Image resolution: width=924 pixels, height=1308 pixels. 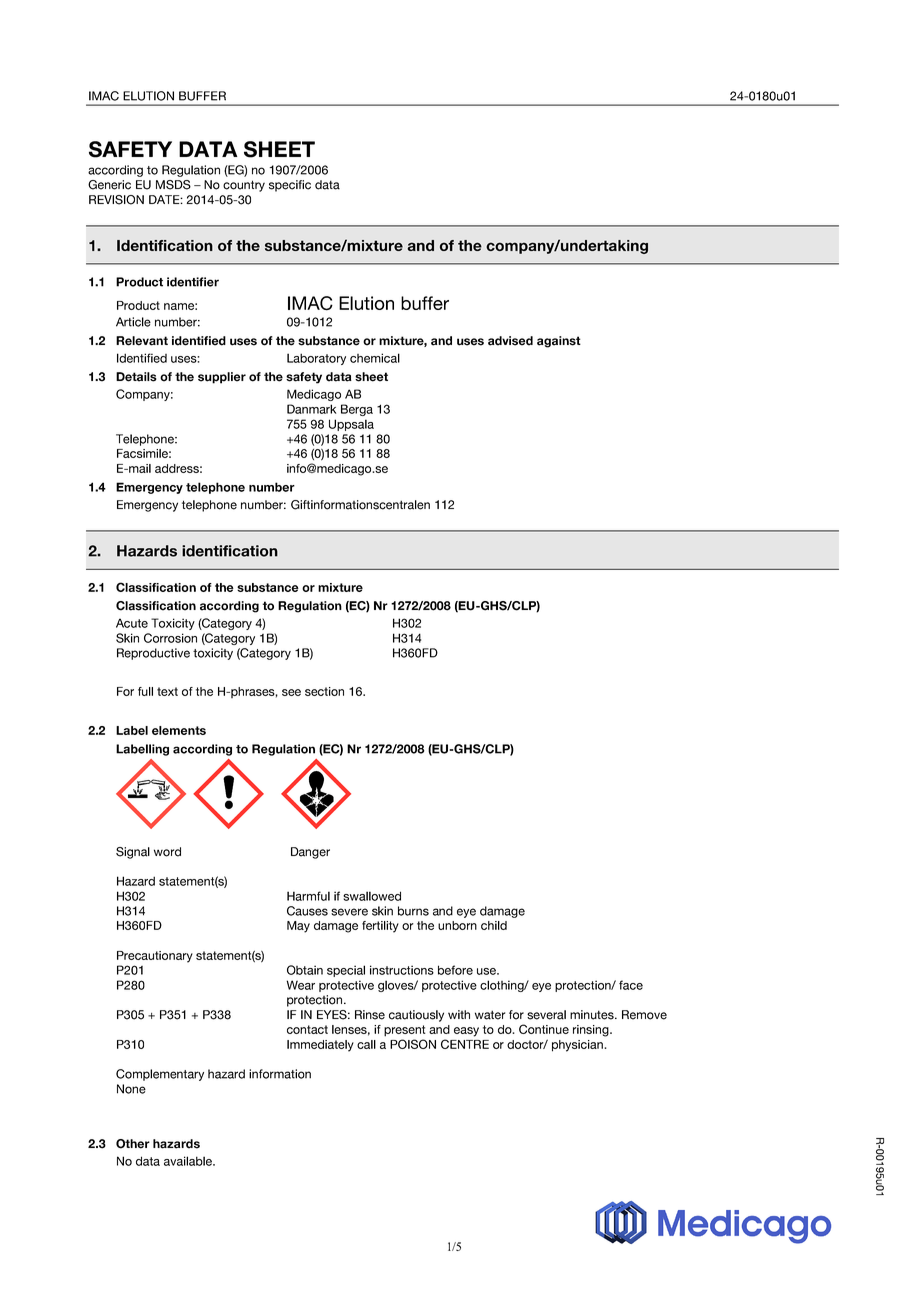 I want to click on see, so click(x=291, y=692).
